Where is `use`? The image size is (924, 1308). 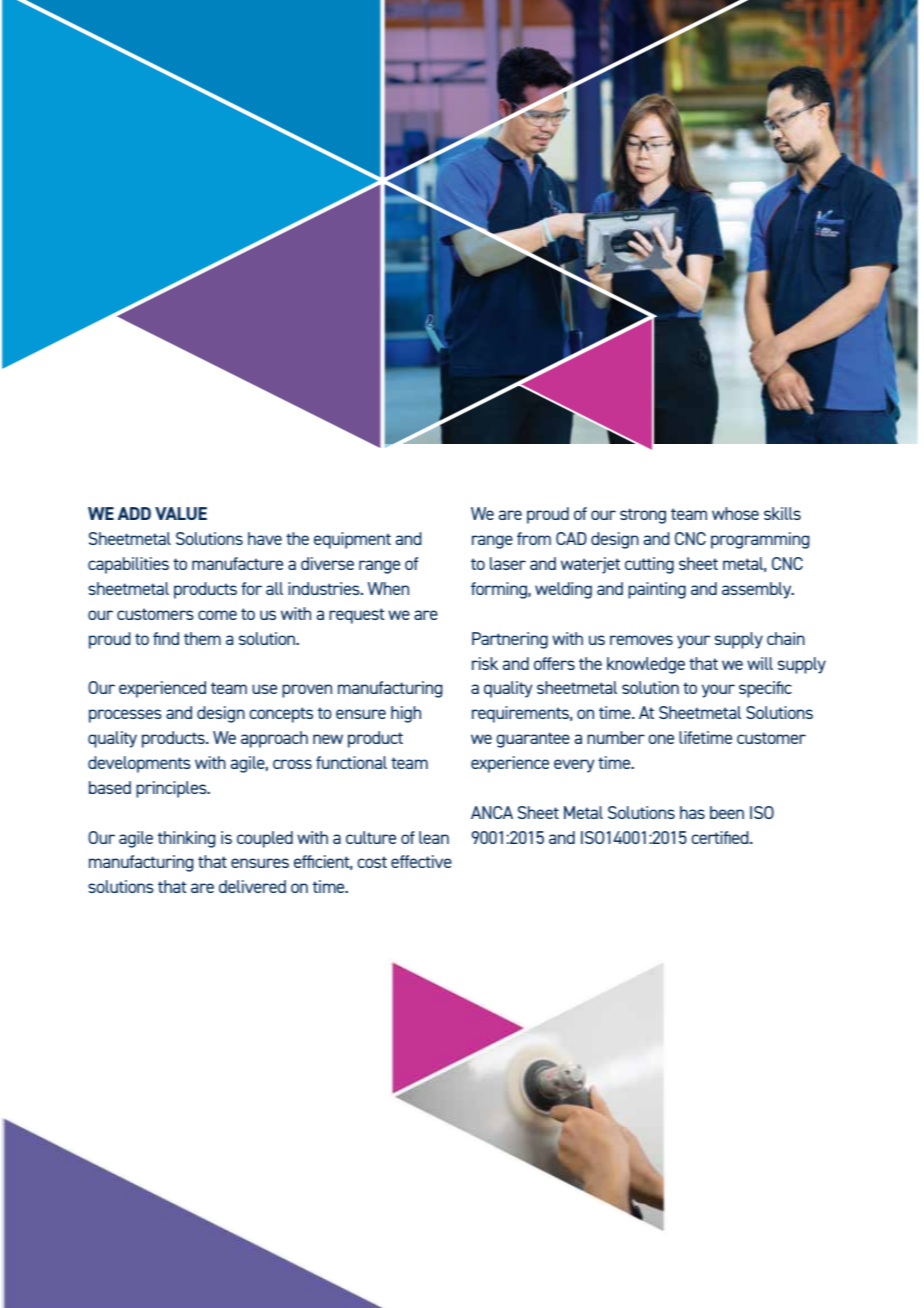
use is located at coordinates (264, 689).
